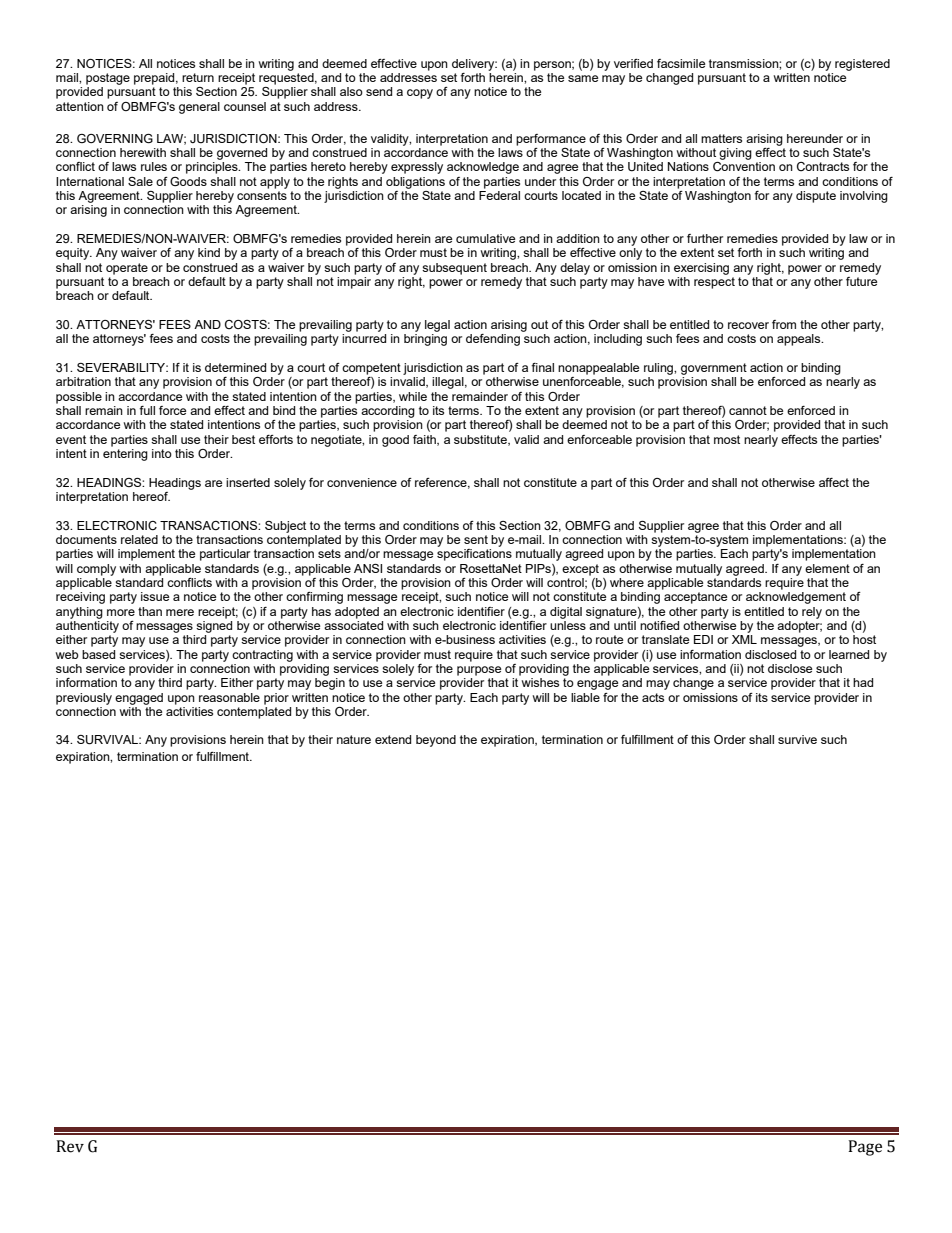  I want to click on matters, so click(721, 138).
